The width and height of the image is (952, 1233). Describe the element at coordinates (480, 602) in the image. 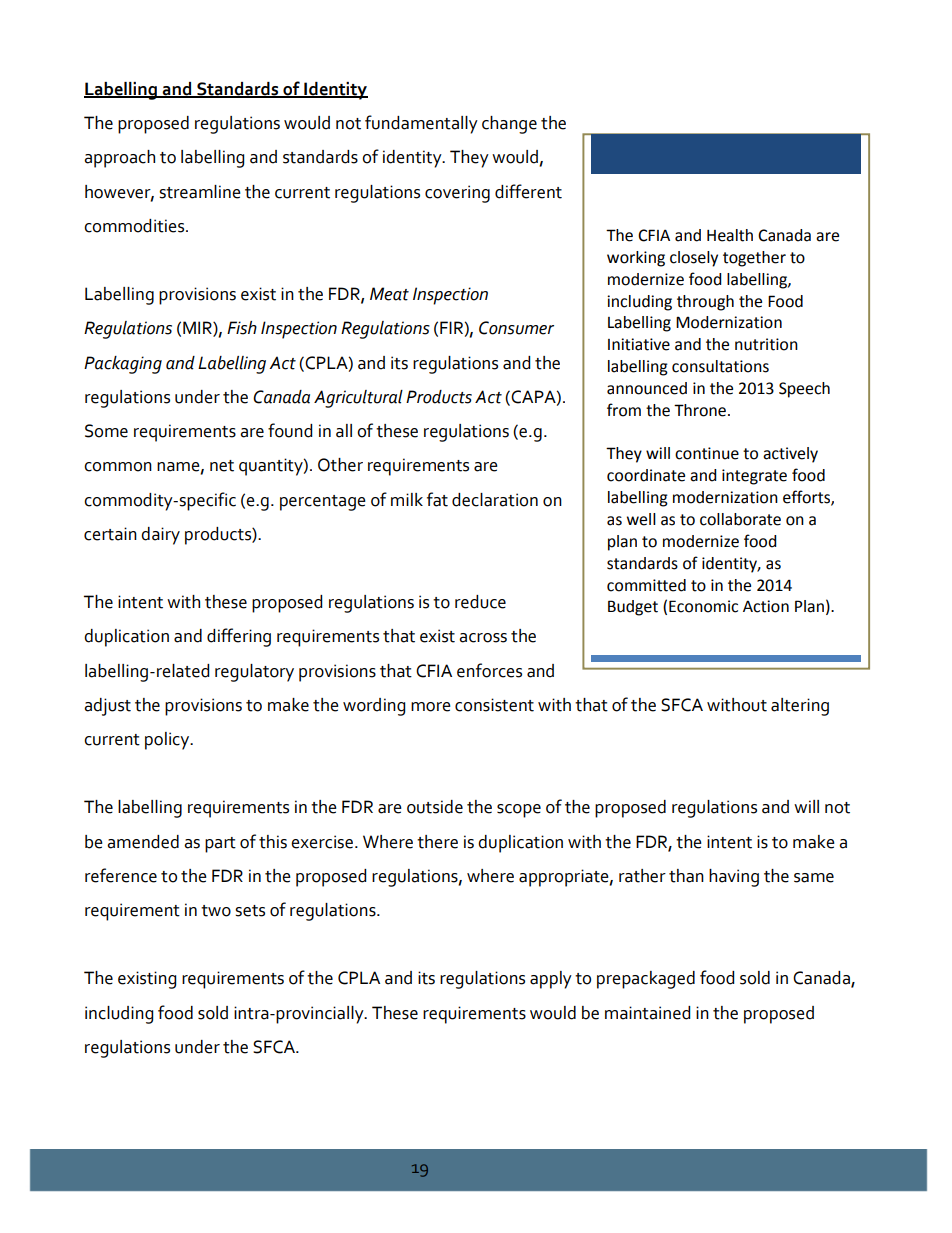

I see `reduce` at that location.
